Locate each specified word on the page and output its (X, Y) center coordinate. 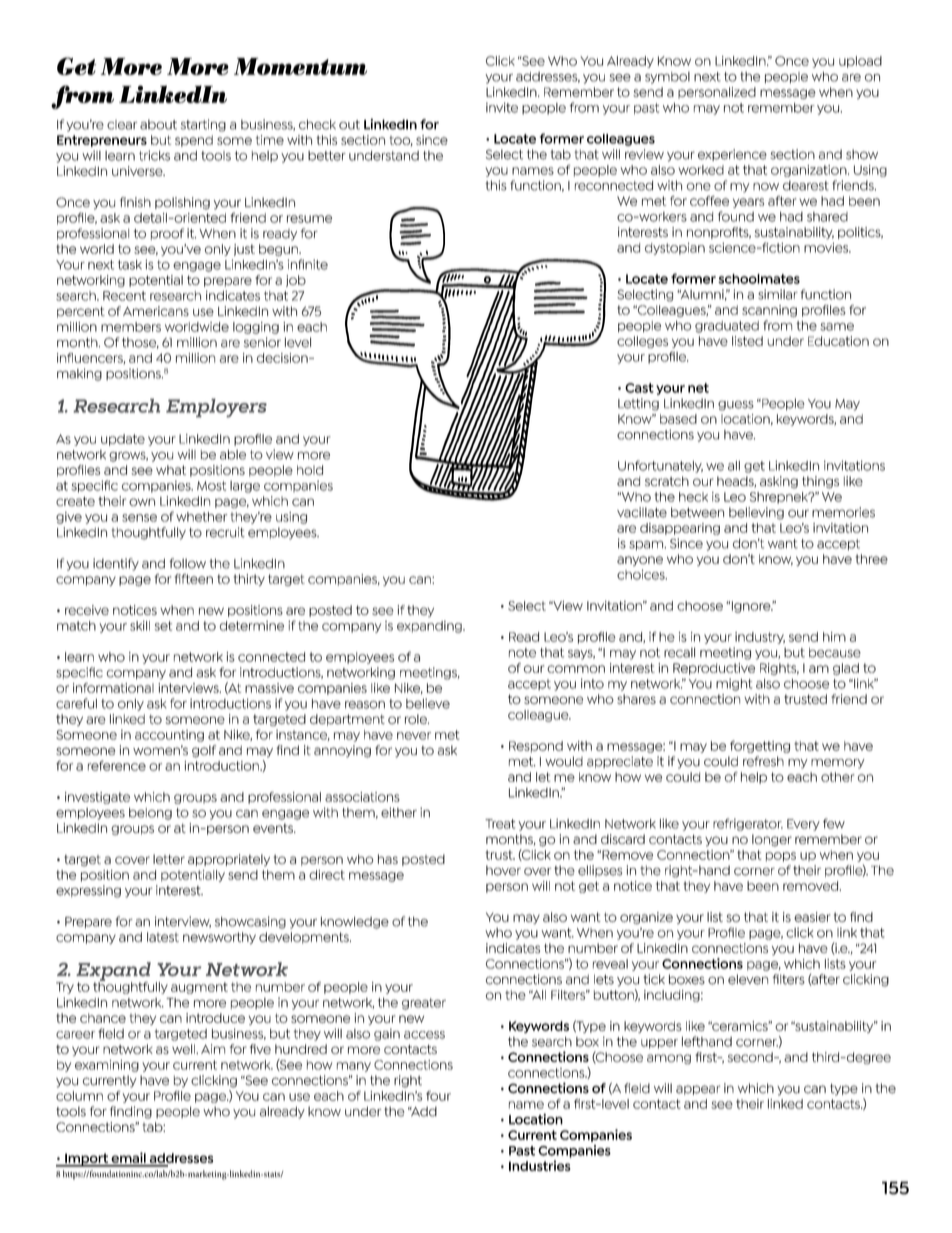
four (438, 1096)
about (158, 124)
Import (86, 1160)
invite (502, 107)
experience (732, 155)
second (751, 1057)
